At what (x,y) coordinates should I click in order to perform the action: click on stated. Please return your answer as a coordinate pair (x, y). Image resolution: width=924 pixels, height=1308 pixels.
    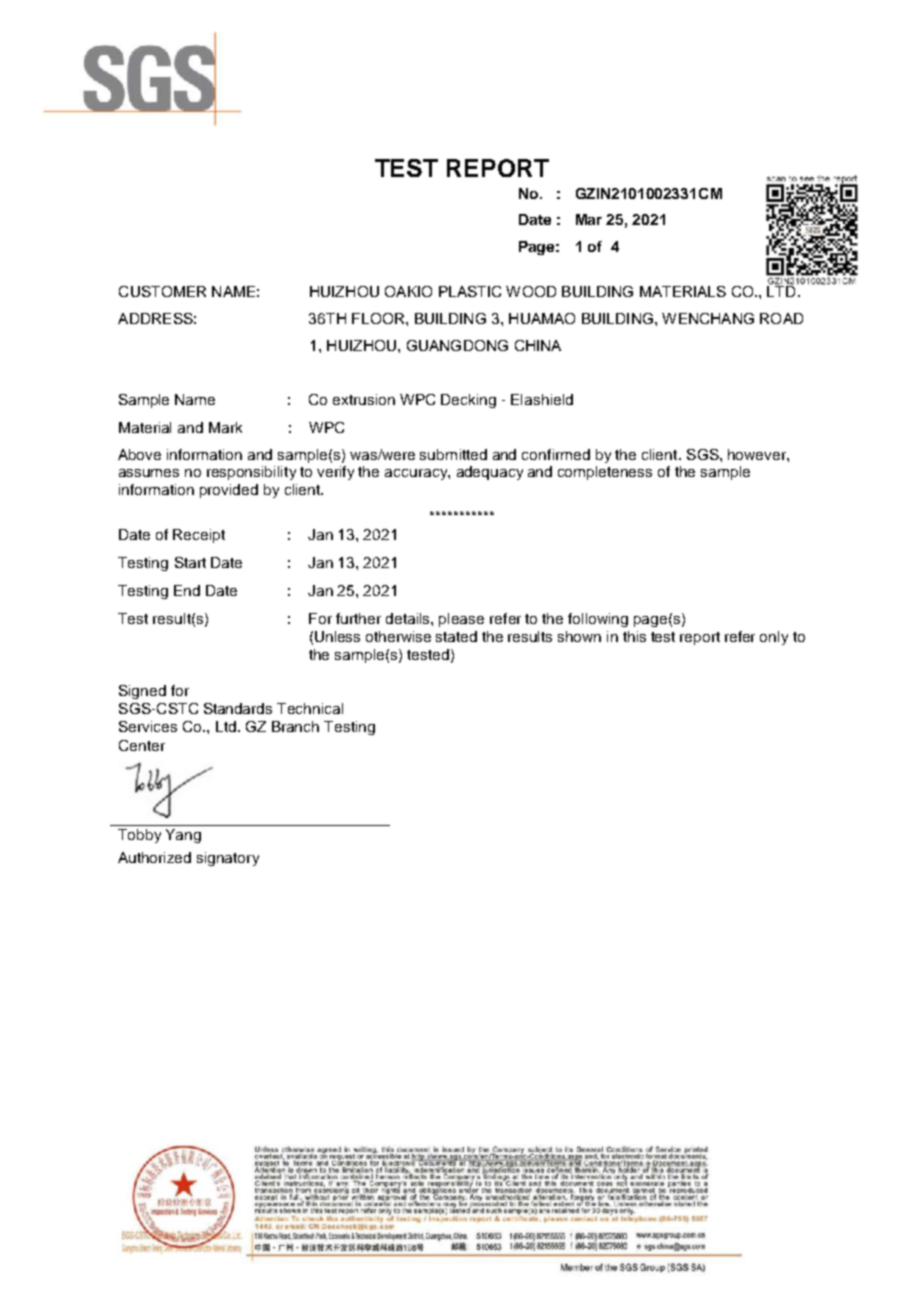
    Looking at the image, I should click on (456, 636).
